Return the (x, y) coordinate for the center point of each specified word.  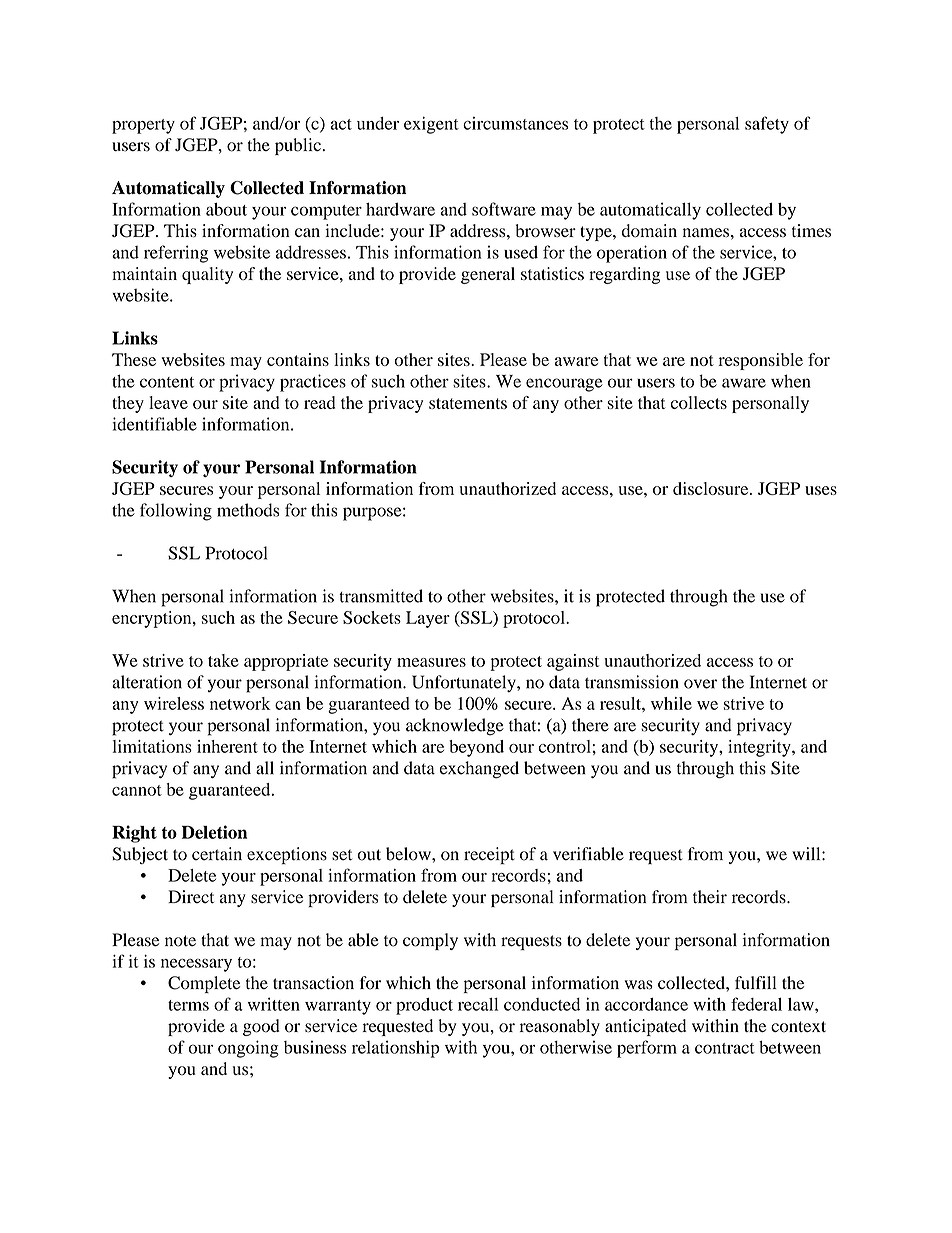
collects (699, 402)
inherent (227, 746)
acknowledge (455, 727)
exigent (431, 125)
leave (168, 402)
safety (767, 125)
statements (468, 403)
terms (188, 1005)
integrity (760, 748)
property (143, 126)
